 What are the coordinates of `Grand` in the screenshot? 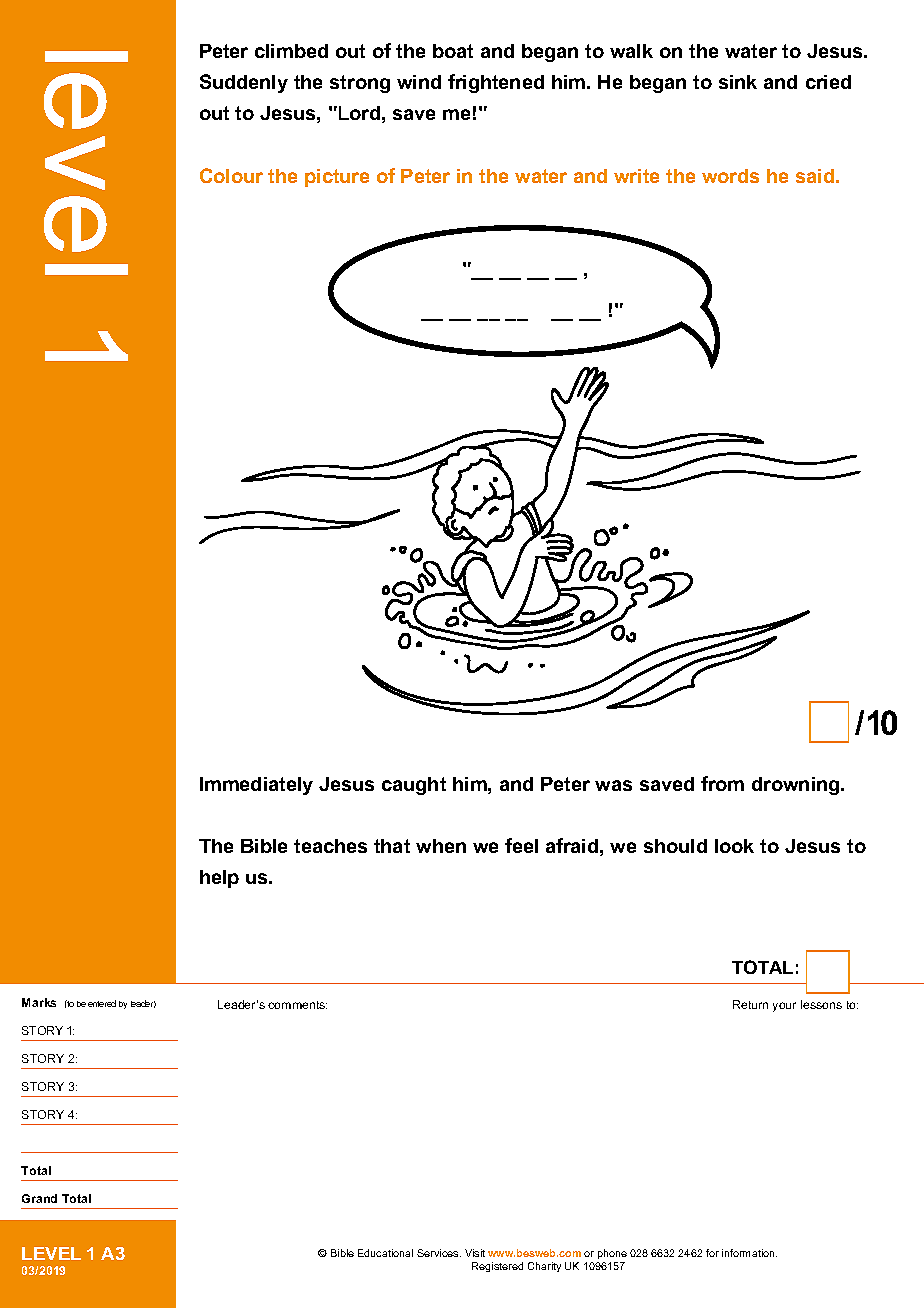 It's located at (39, 1198).
